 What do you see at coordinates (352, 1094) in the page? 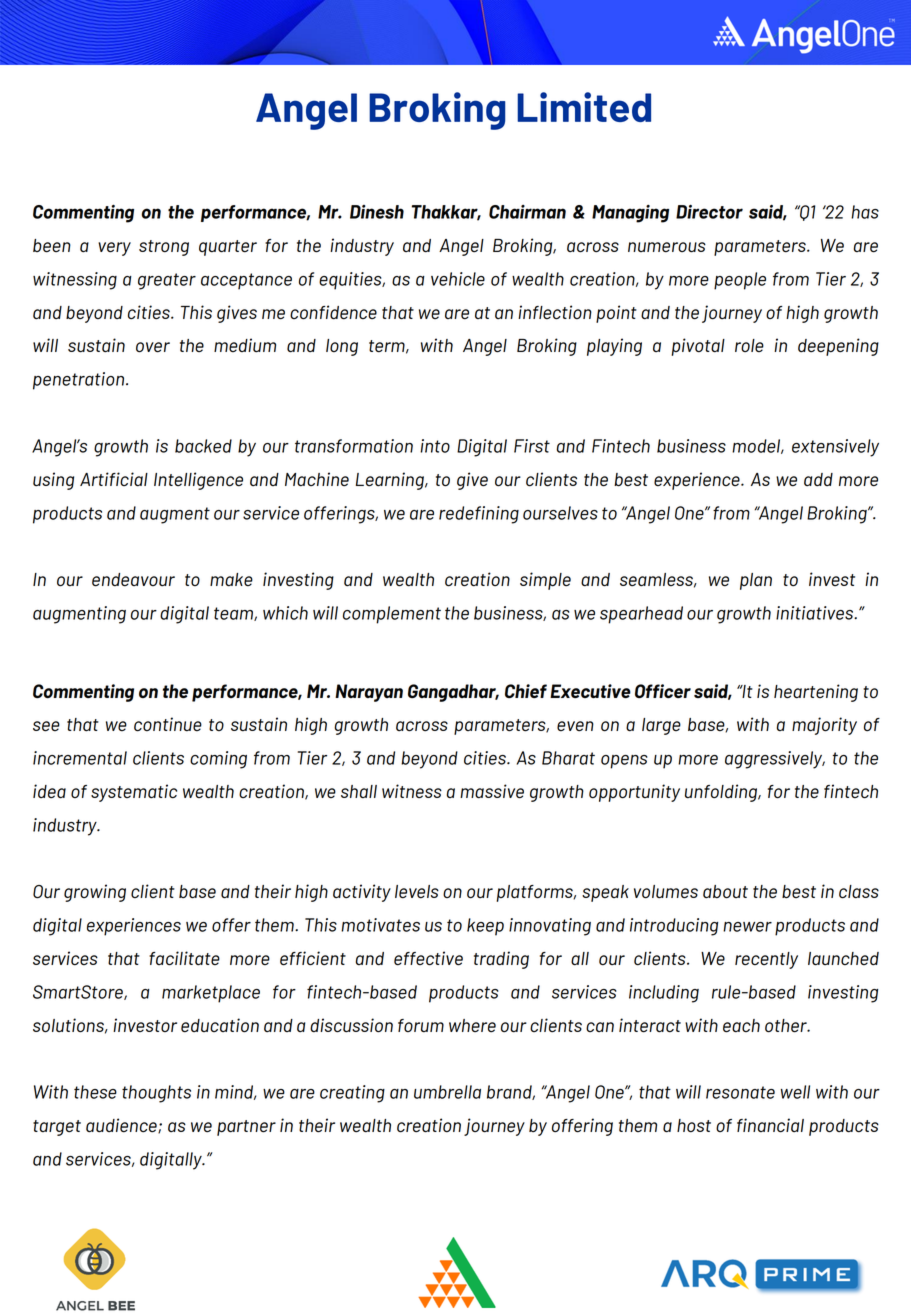
I see `creating` at bounding box center [352, 1094].
